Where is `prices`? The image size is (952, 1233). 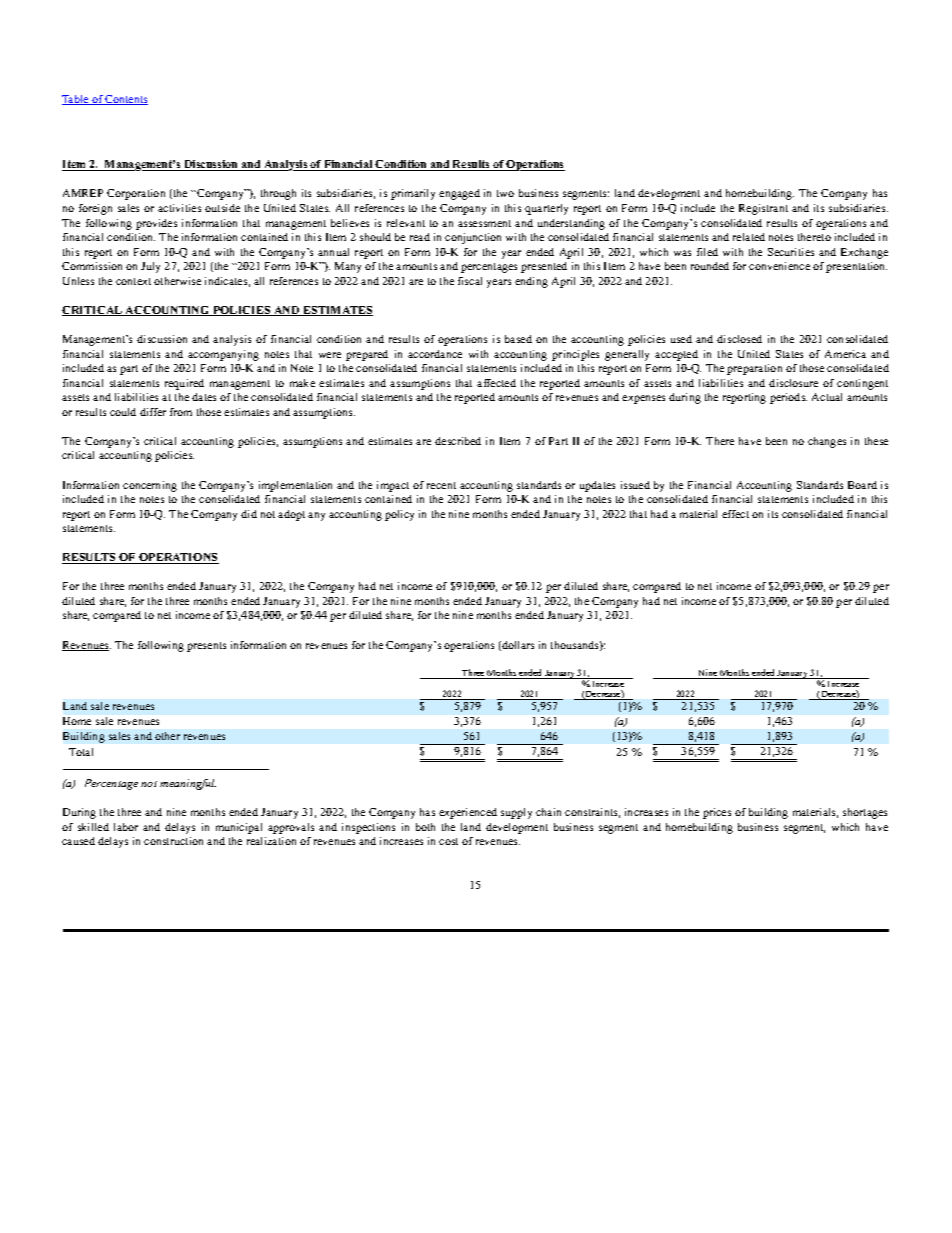 prices is located at coordinates (717, 813).
